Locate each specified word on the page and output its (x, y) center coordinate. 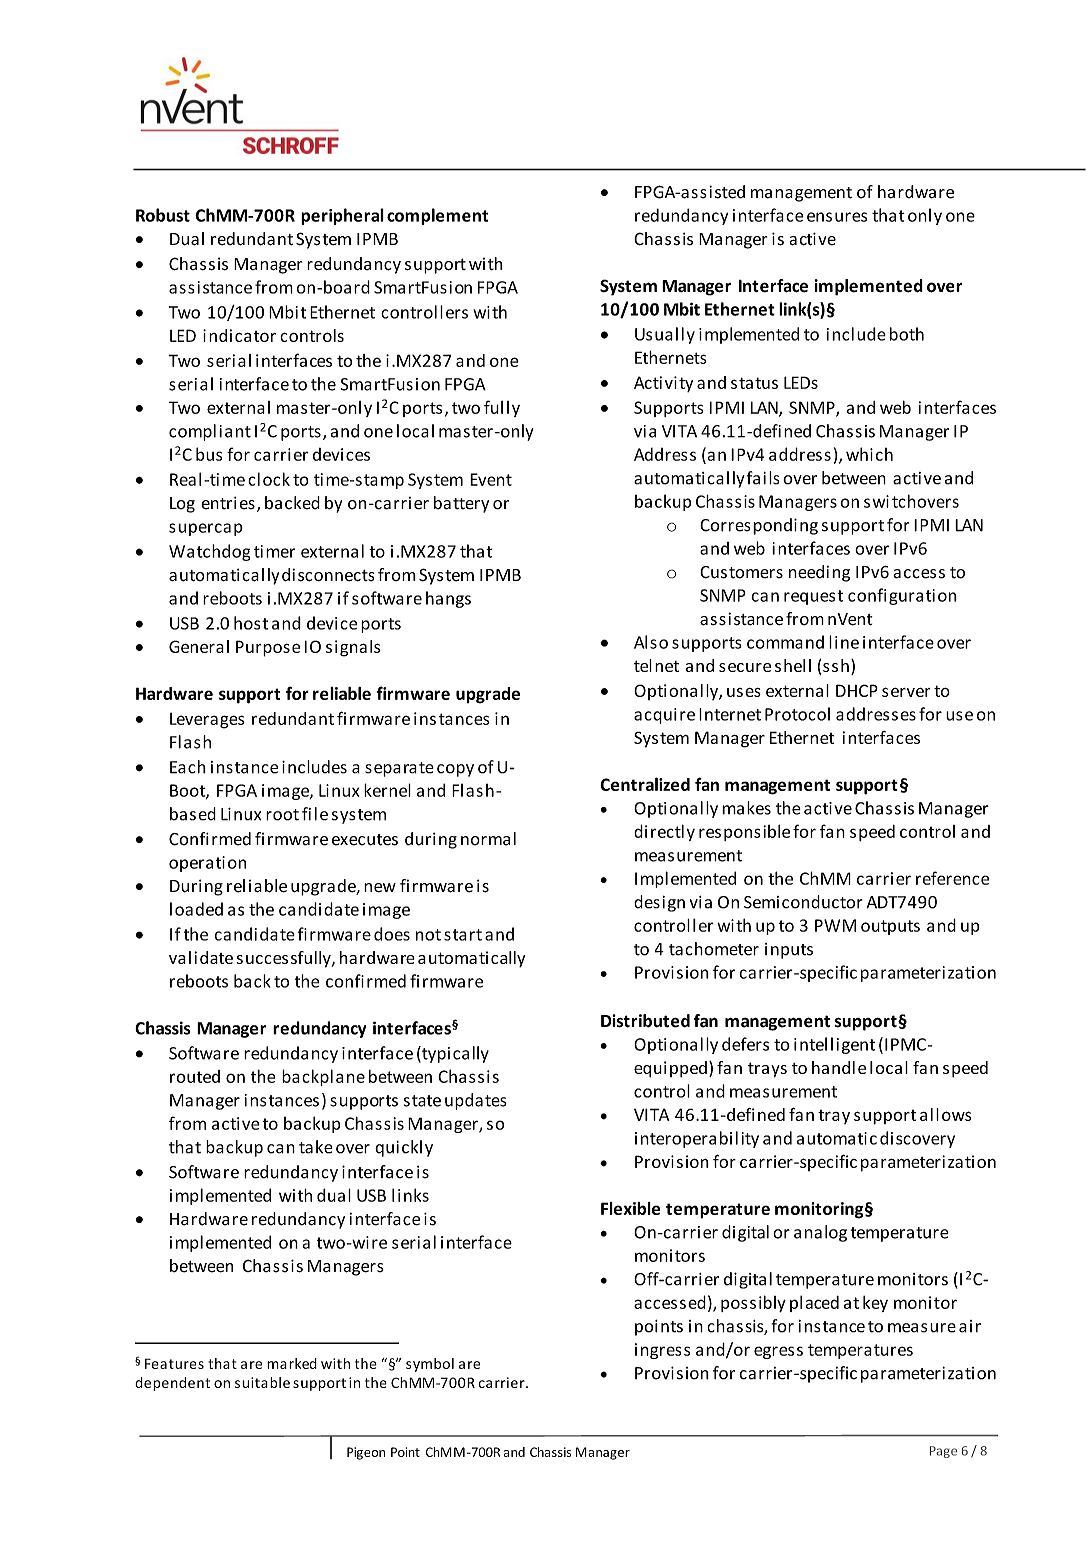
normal (488, 839)
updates (476, 1101)
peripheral (342, 216)
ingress (662, 1351)
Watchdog (209, 552)
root (282, 815)
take (316, 1147)
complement (437, 216)
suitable (262, 1382)
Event (491, 479)
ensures (837, 217)
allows (946, 1114)
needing (819, 573)
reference (952, 878)
